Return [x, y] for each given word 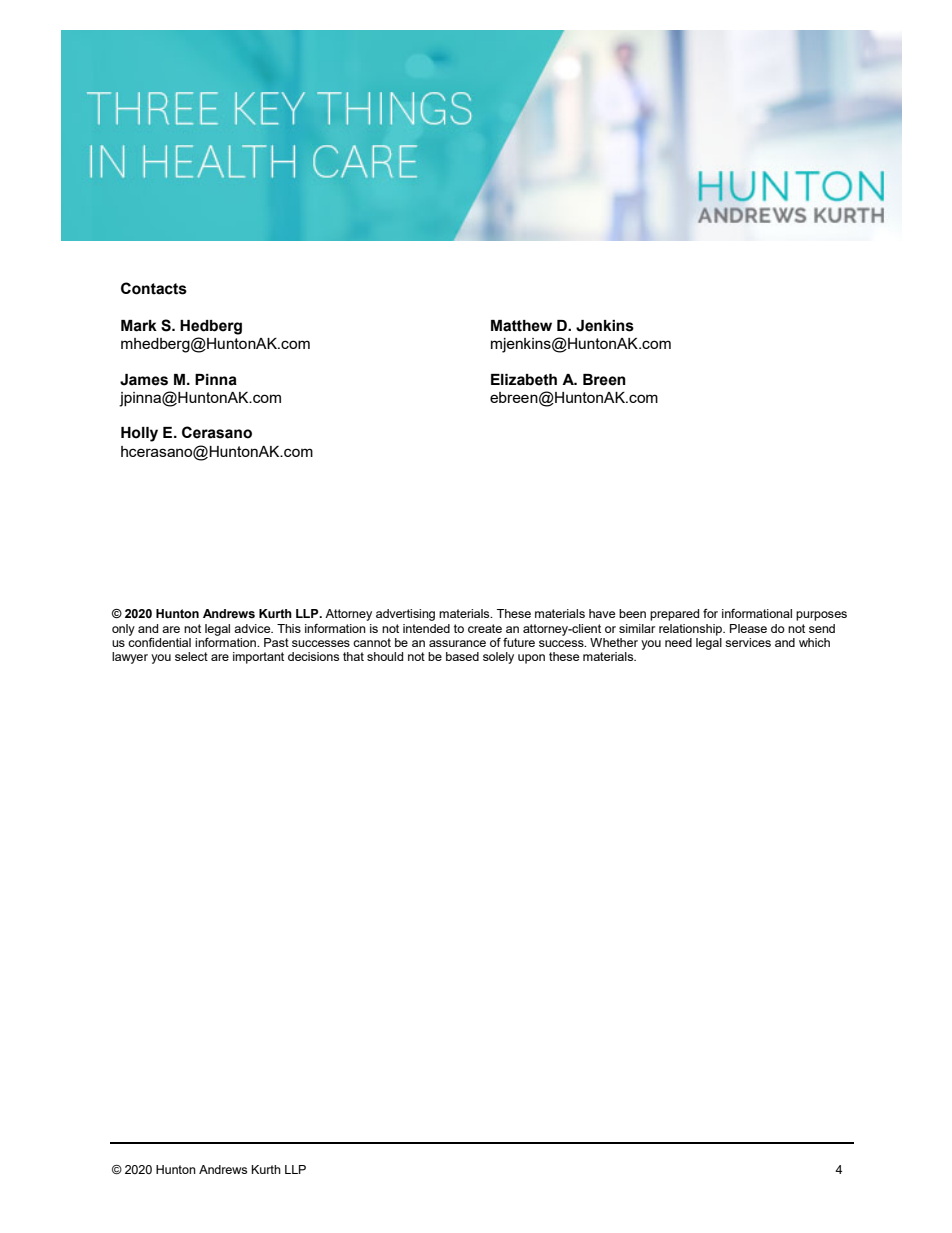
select [191, 656]
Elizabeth [524, 380]
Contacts [154, 288]
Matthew [521, 326]
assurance [457, 643]
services [748, 642]
